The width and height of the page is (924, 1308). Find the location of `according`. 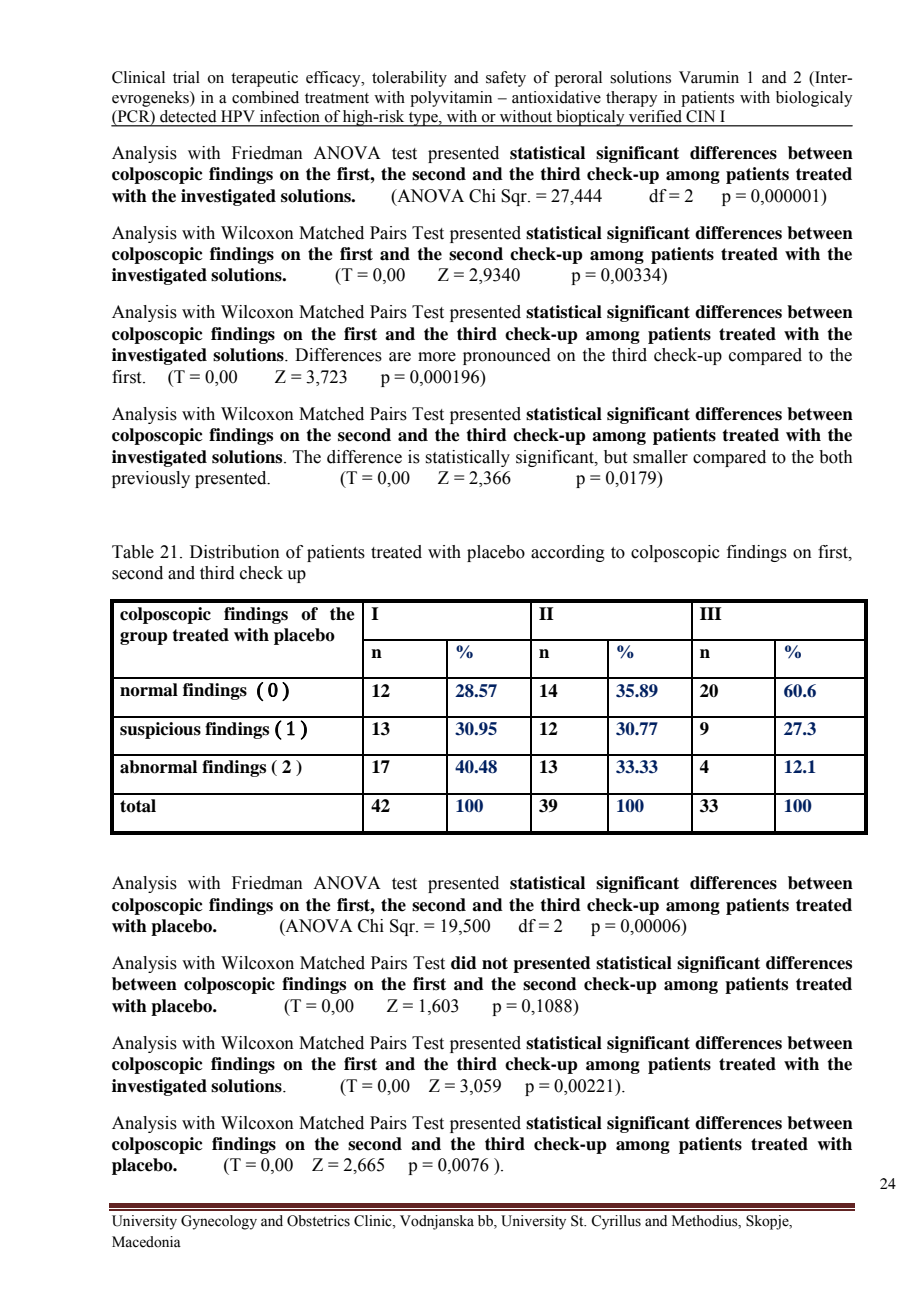

according is located at coordinates (568, 553).
